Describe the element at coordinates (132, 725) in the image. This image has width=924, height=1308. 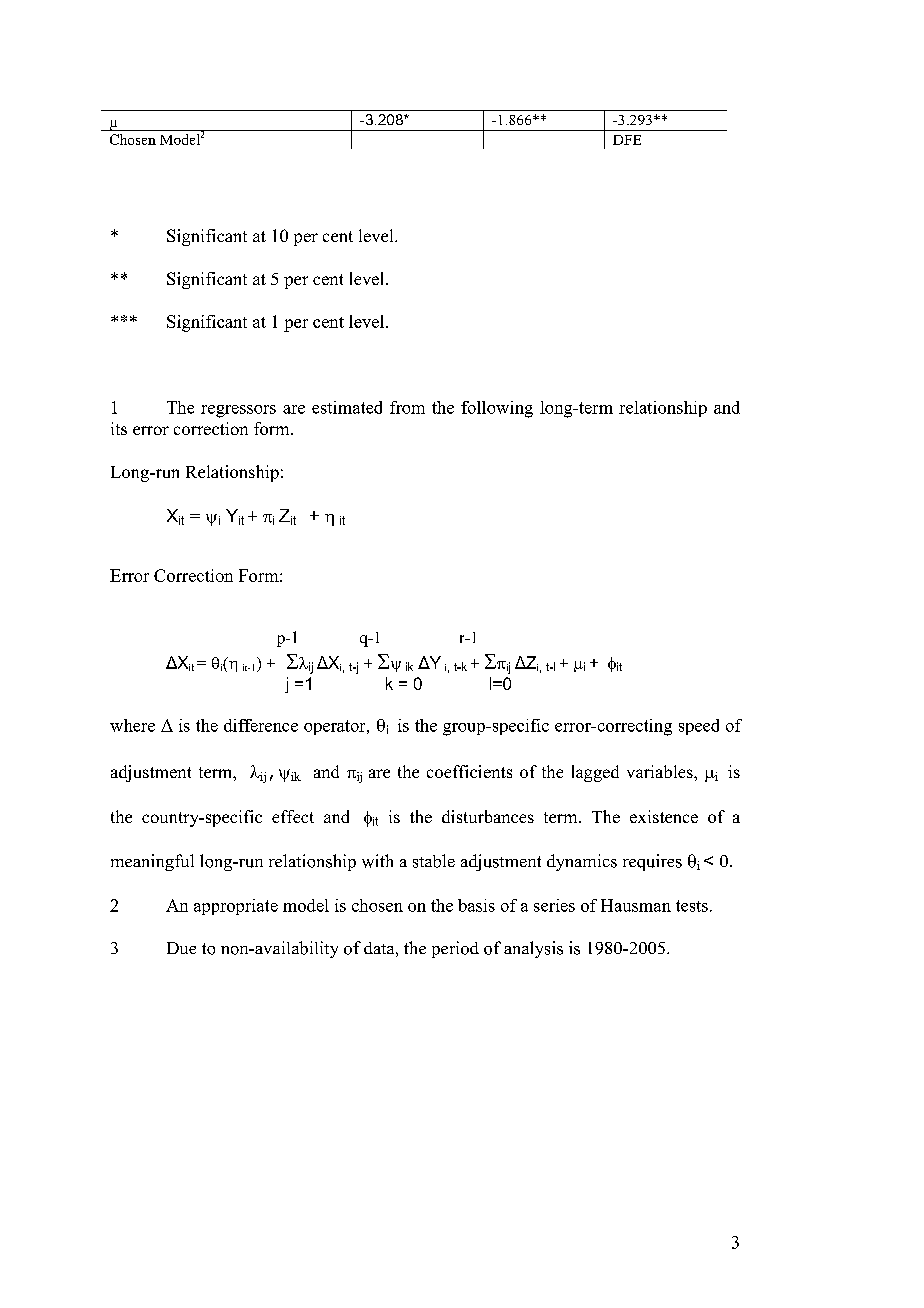
I see `where` at that location.
